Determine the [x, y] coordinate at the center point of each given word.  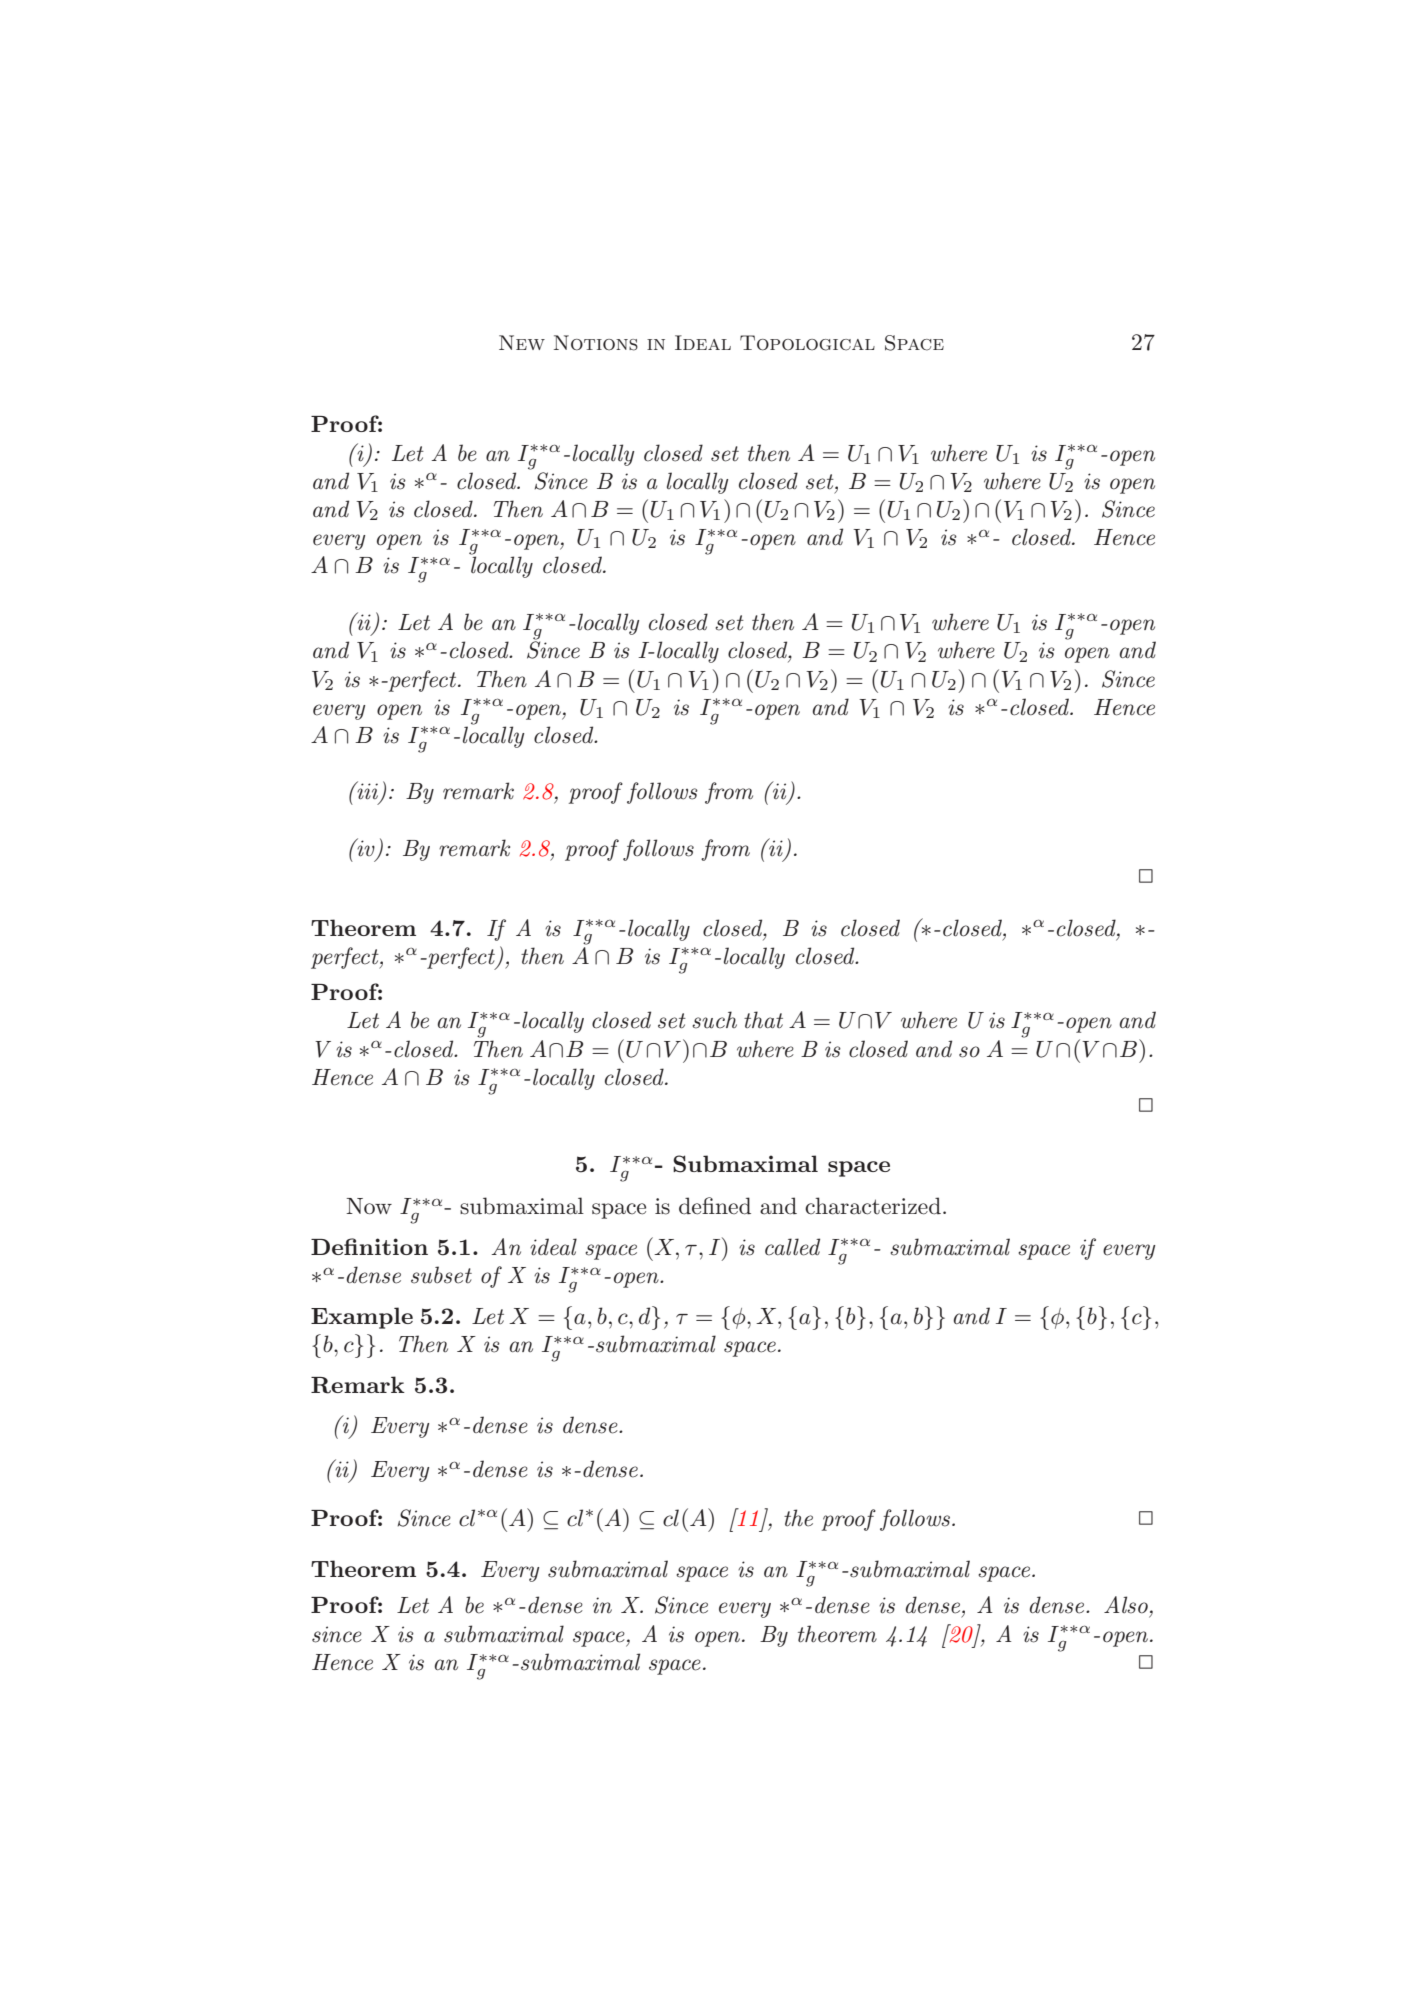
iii [366, 790]
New [522, 342]
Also [1126, 1605]
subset [441, 1275]
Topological [807, 343]
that [763, 1019]
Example [362, 1318]
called [792, 1247]
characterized [873, 1206]
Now [369, 1206]
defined [715, 1206]
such [714, 1020]
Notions [596, 343]
